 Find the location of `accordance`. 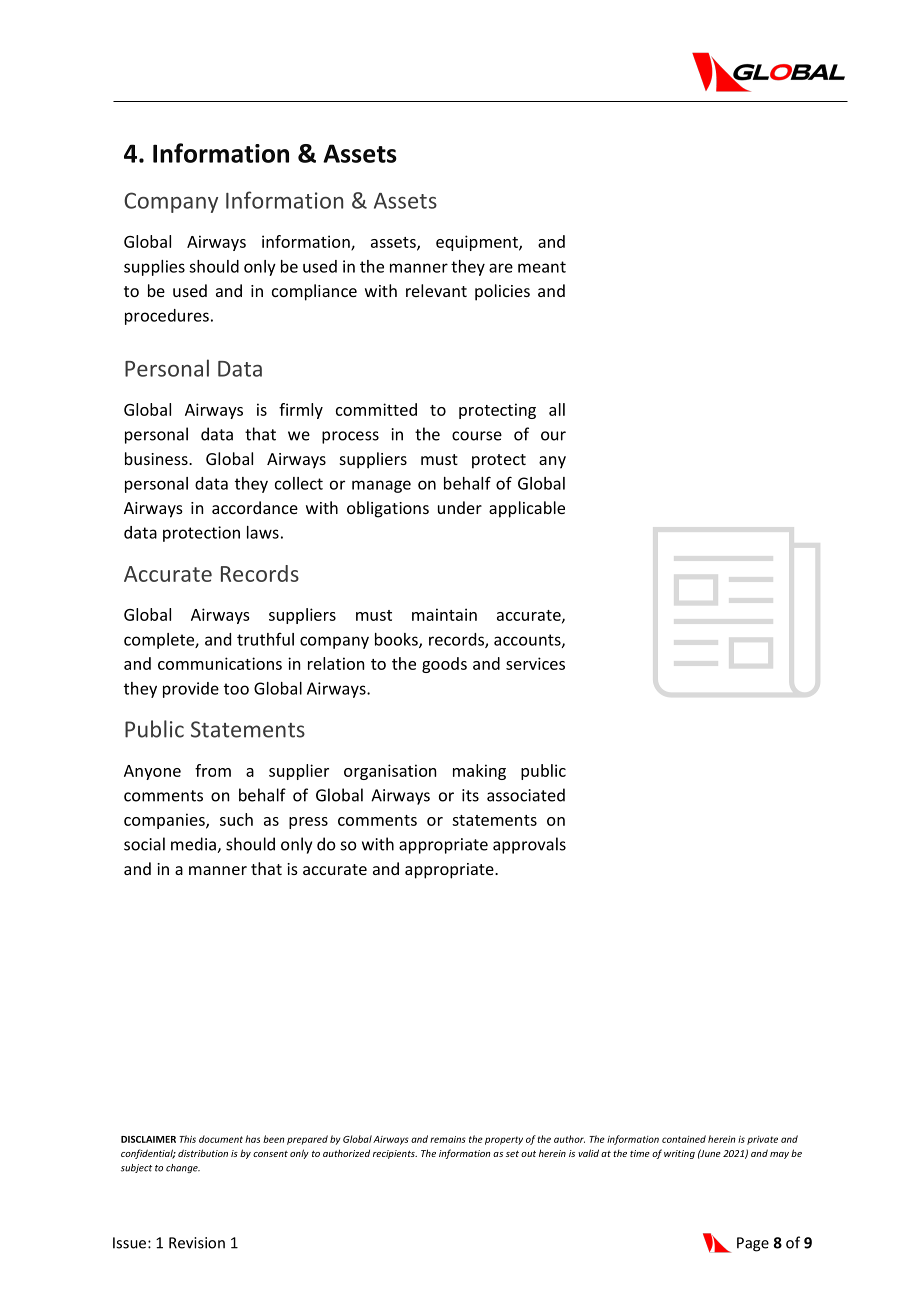

accordance is located at coordinates (255, 507).
